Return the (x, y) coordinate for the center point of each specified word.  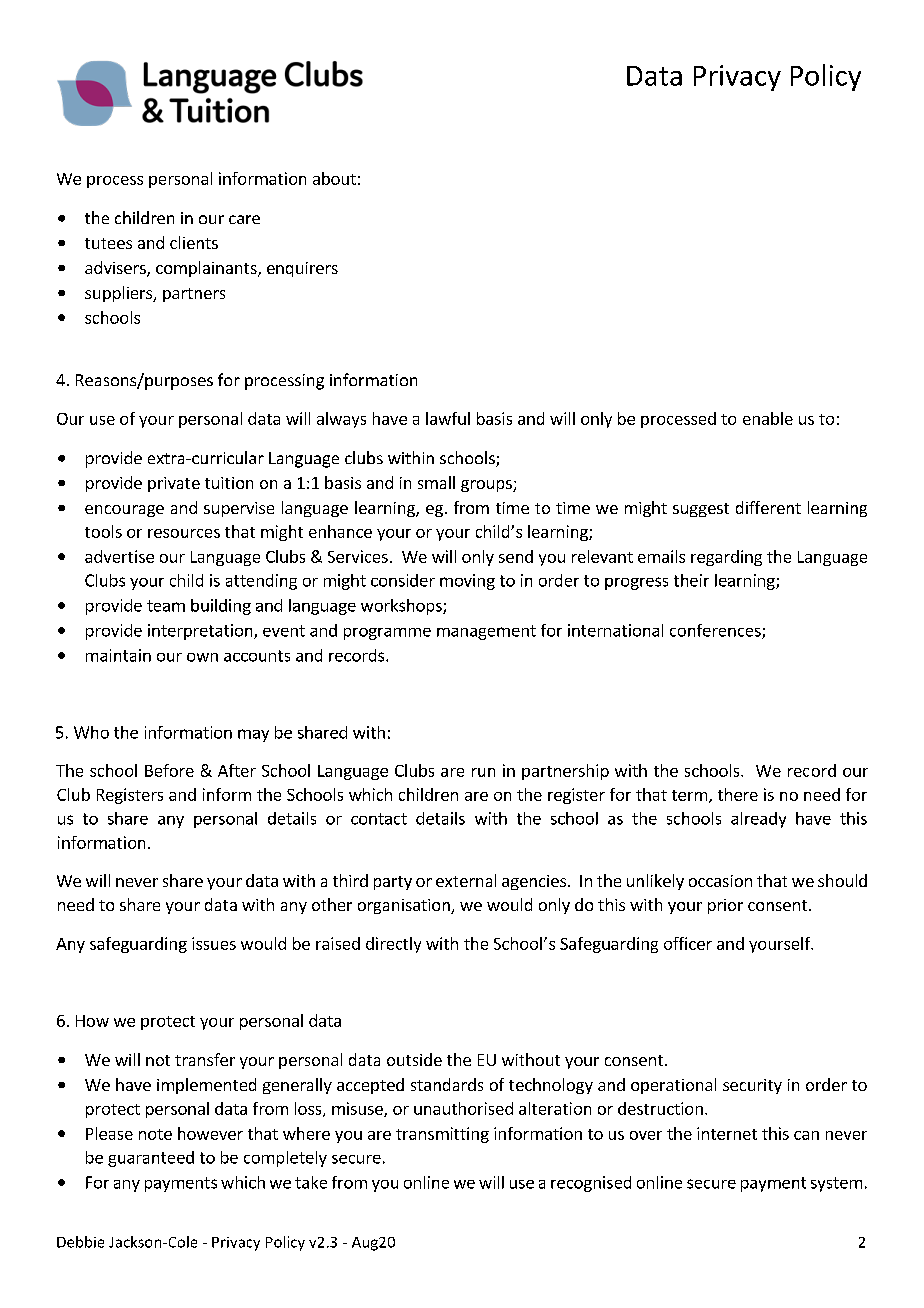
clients (194, 242)
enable (768, 418)
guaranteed (151, 1159)
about (334, 178)
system (836, 1184)
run (483, 772)
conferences (716, 631)
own (202, 657)
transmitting (442, 1135)
